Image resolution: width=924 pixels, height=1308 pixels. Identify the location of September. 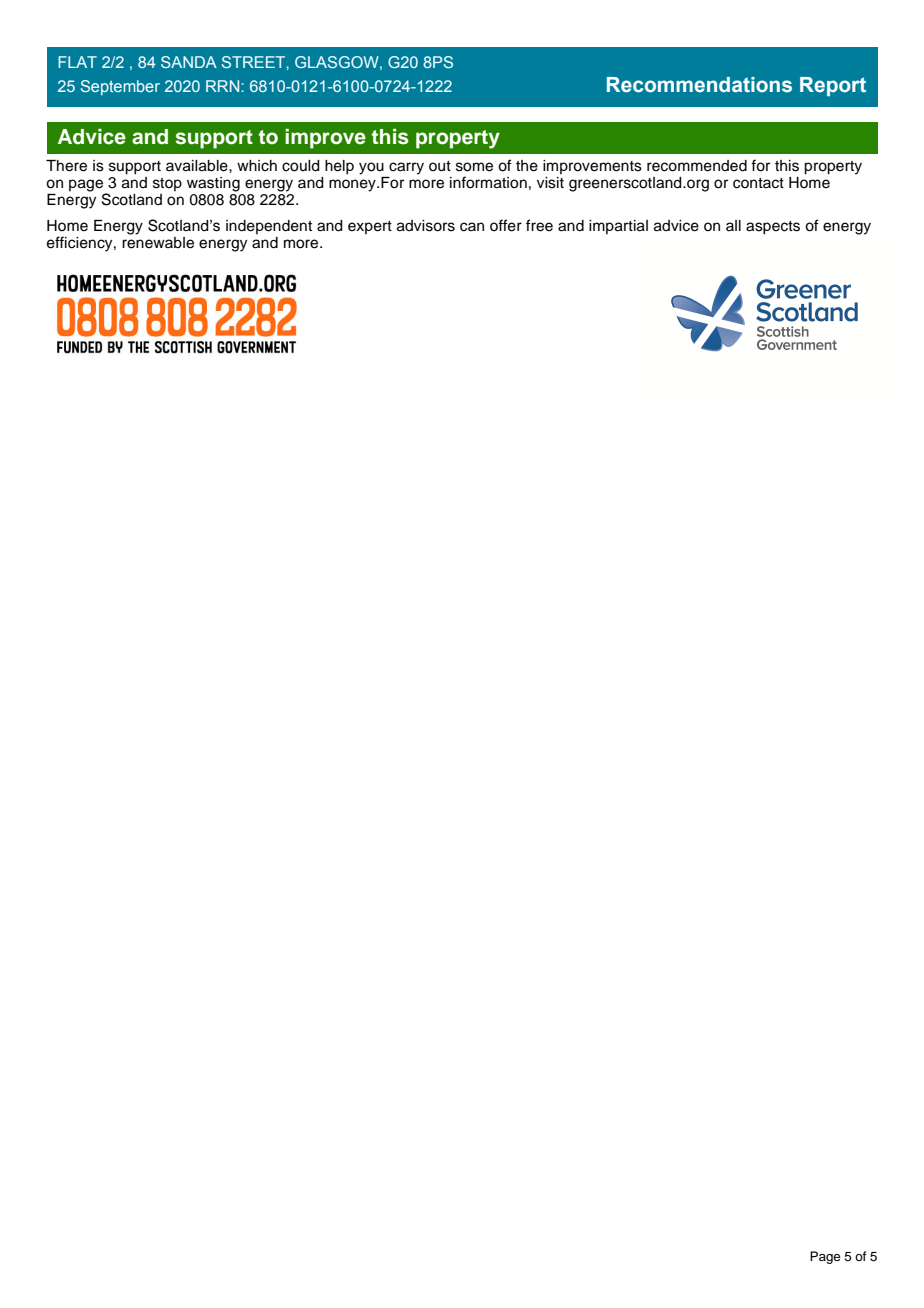
(120, 87).
